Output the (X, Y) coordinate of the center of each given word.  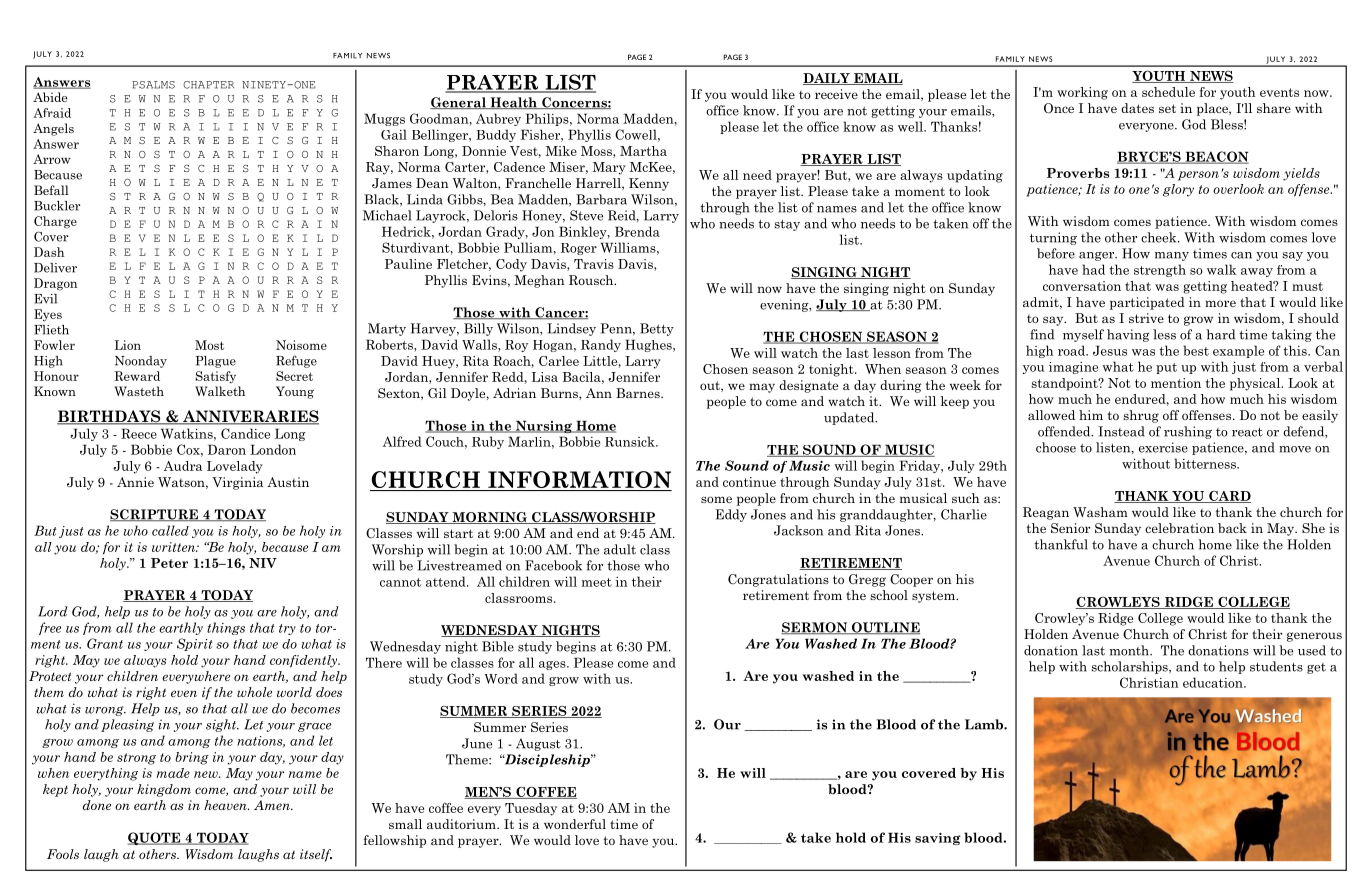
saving (938, 839)
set (1167, 108)
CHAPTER (208, 85)
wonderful (575, 824)
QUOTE (155, 838)
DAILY (827, 79)
